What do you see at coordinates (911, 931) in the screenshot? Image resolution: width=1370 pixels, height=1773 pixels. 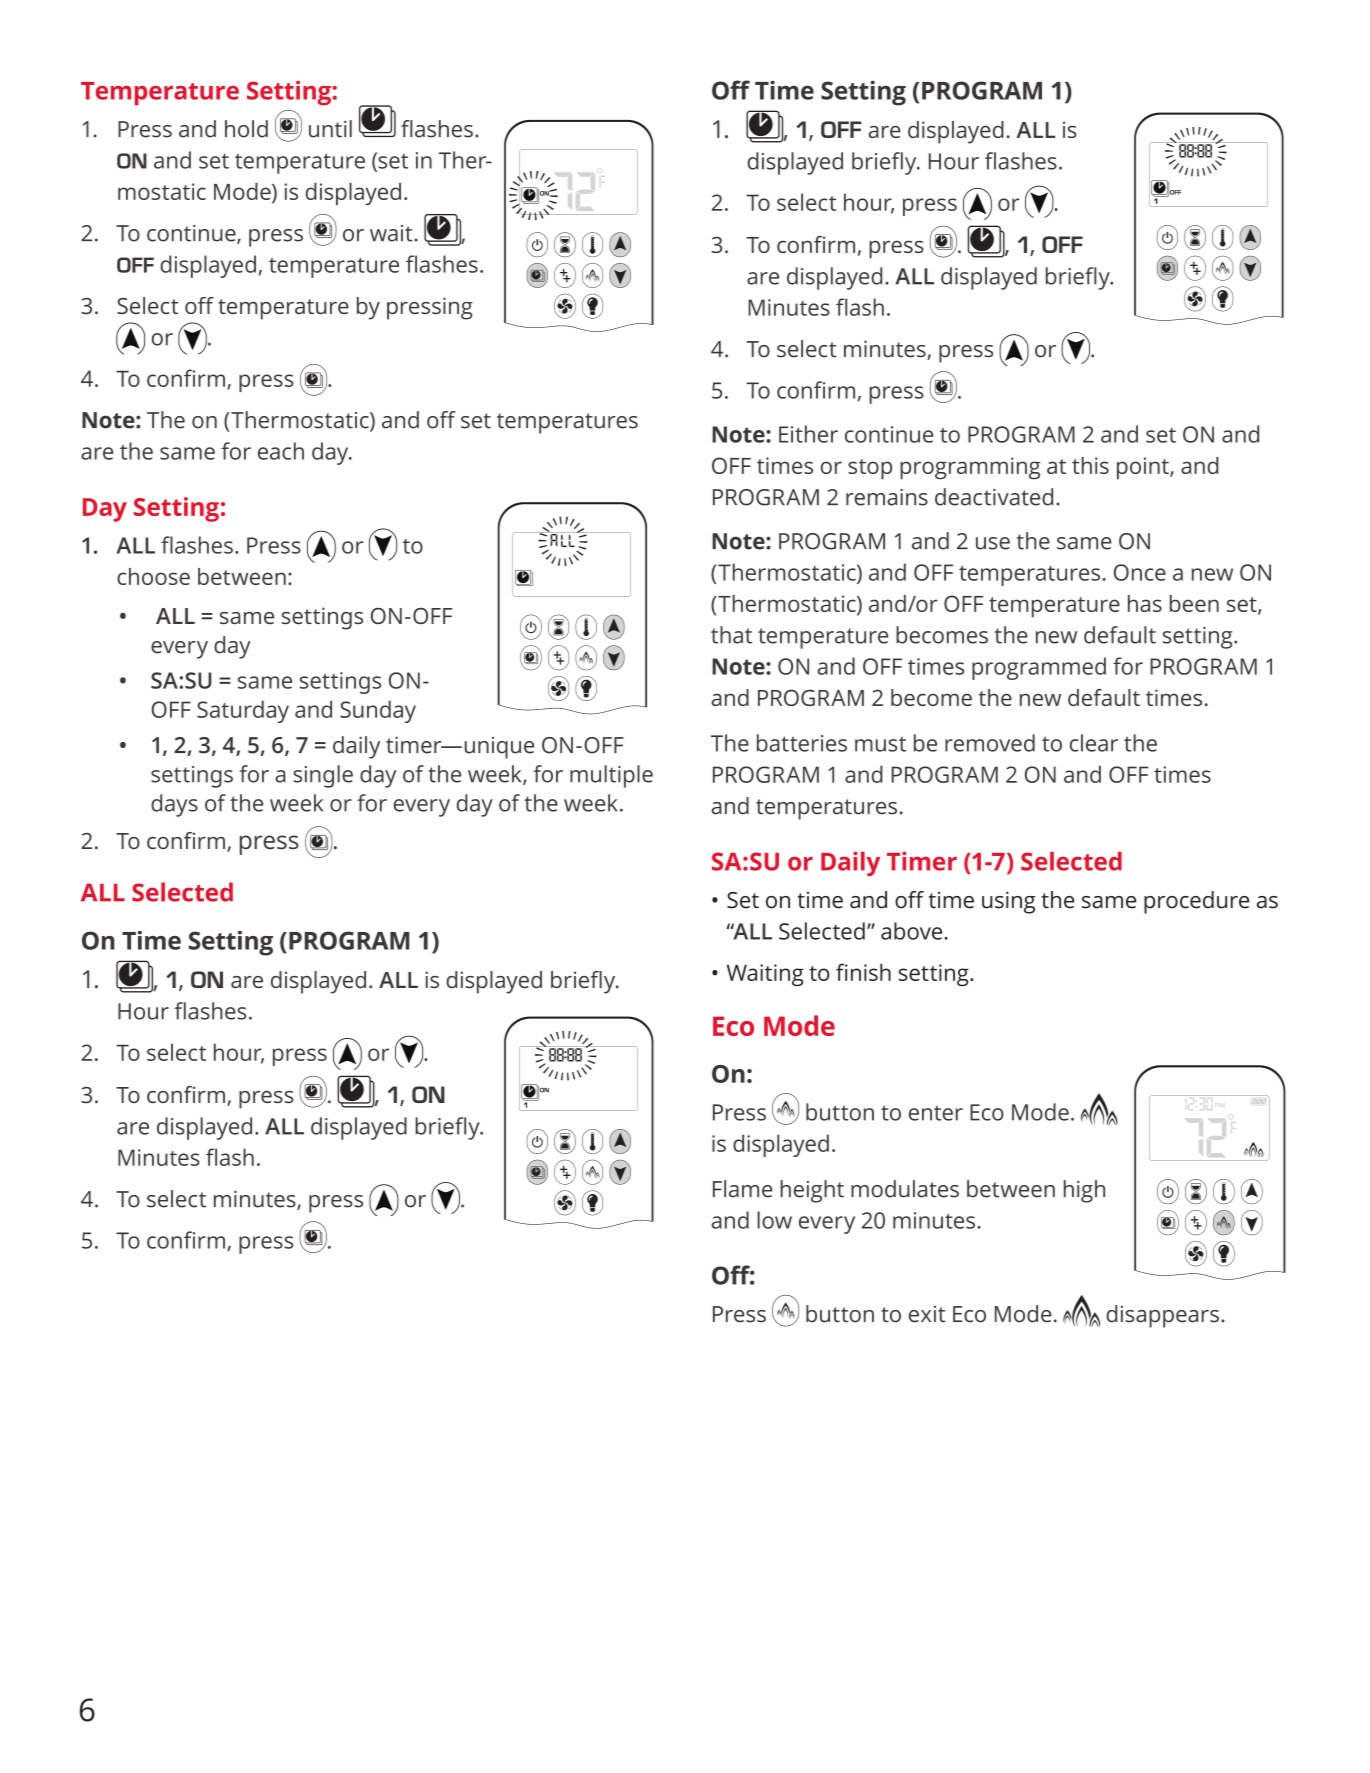 I see `above` at bounding box center [911, 931].
